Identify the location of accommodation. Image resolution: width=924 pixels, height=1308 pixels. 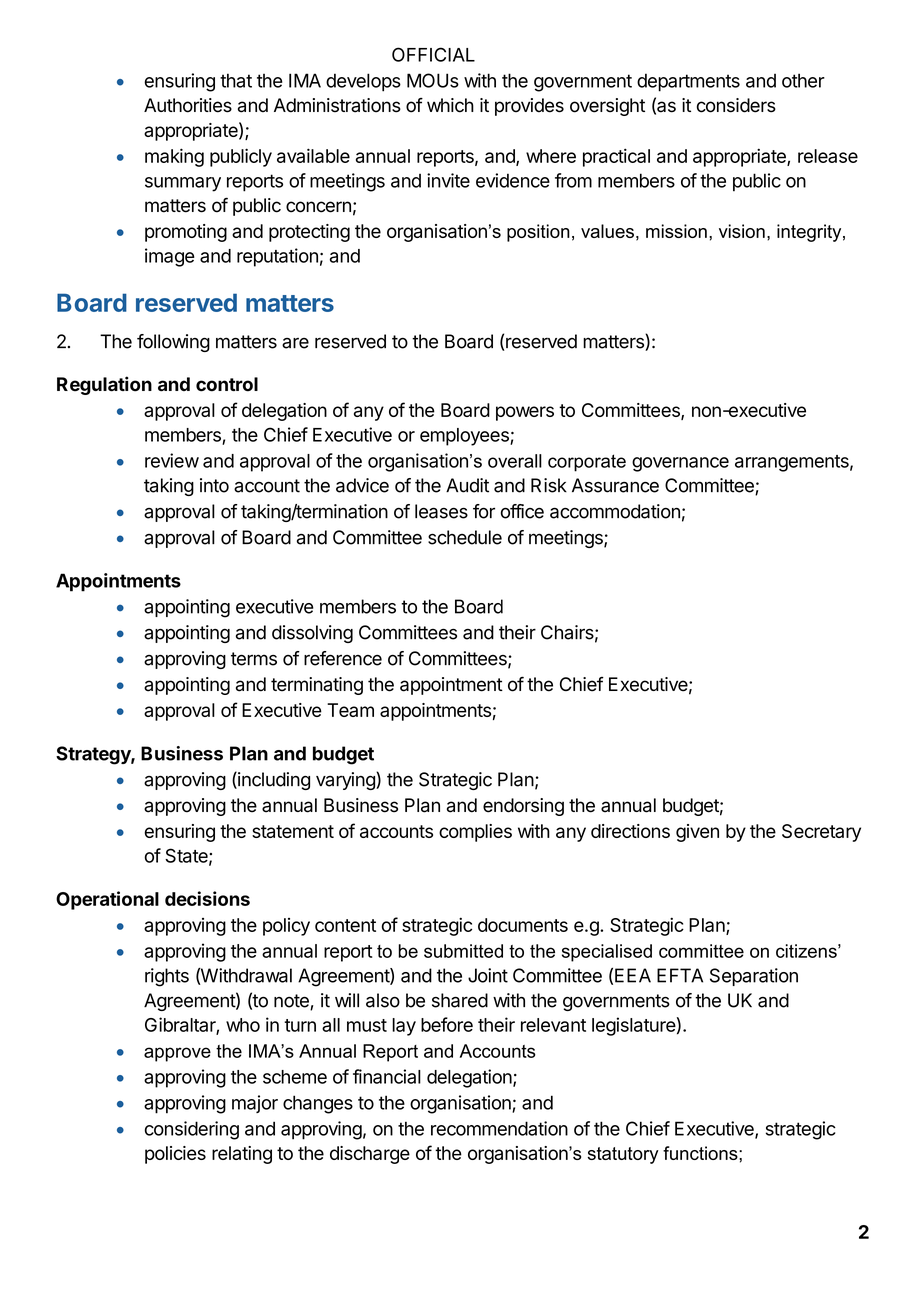
(615, 511).
